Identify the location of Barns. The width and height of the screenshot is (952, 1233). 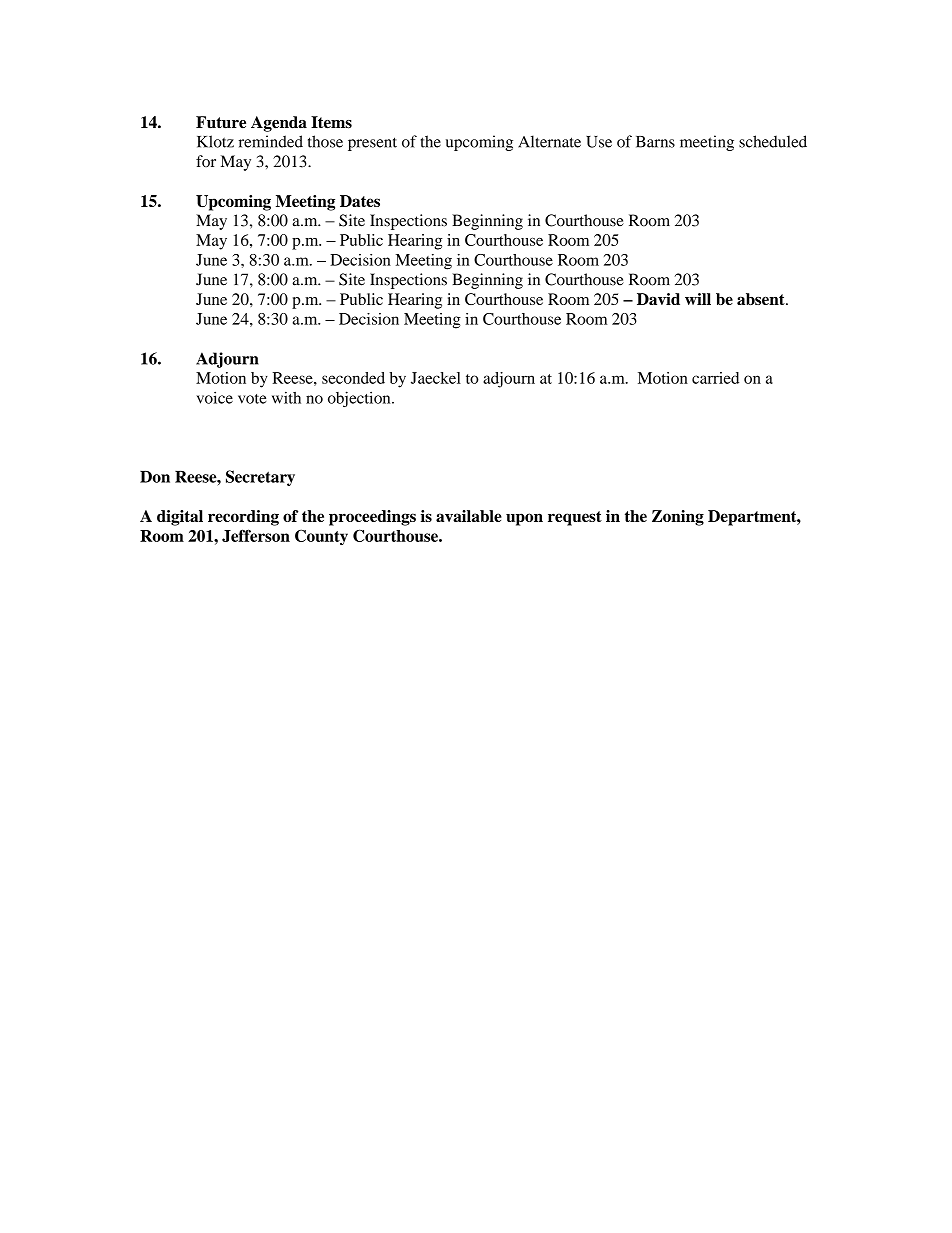
(655, 142).
